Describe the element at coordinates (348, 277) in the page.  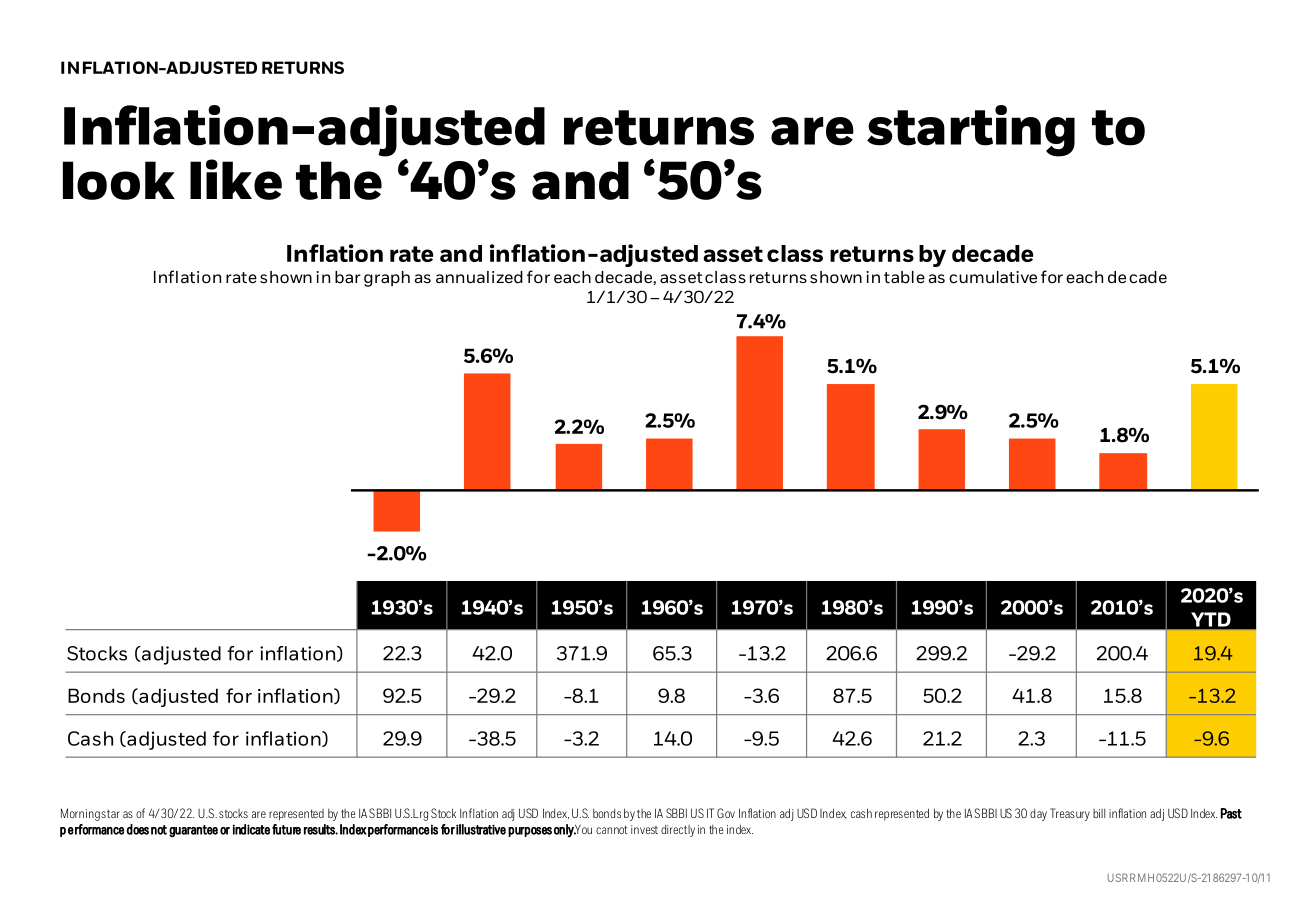
I see `bar` at that location.
